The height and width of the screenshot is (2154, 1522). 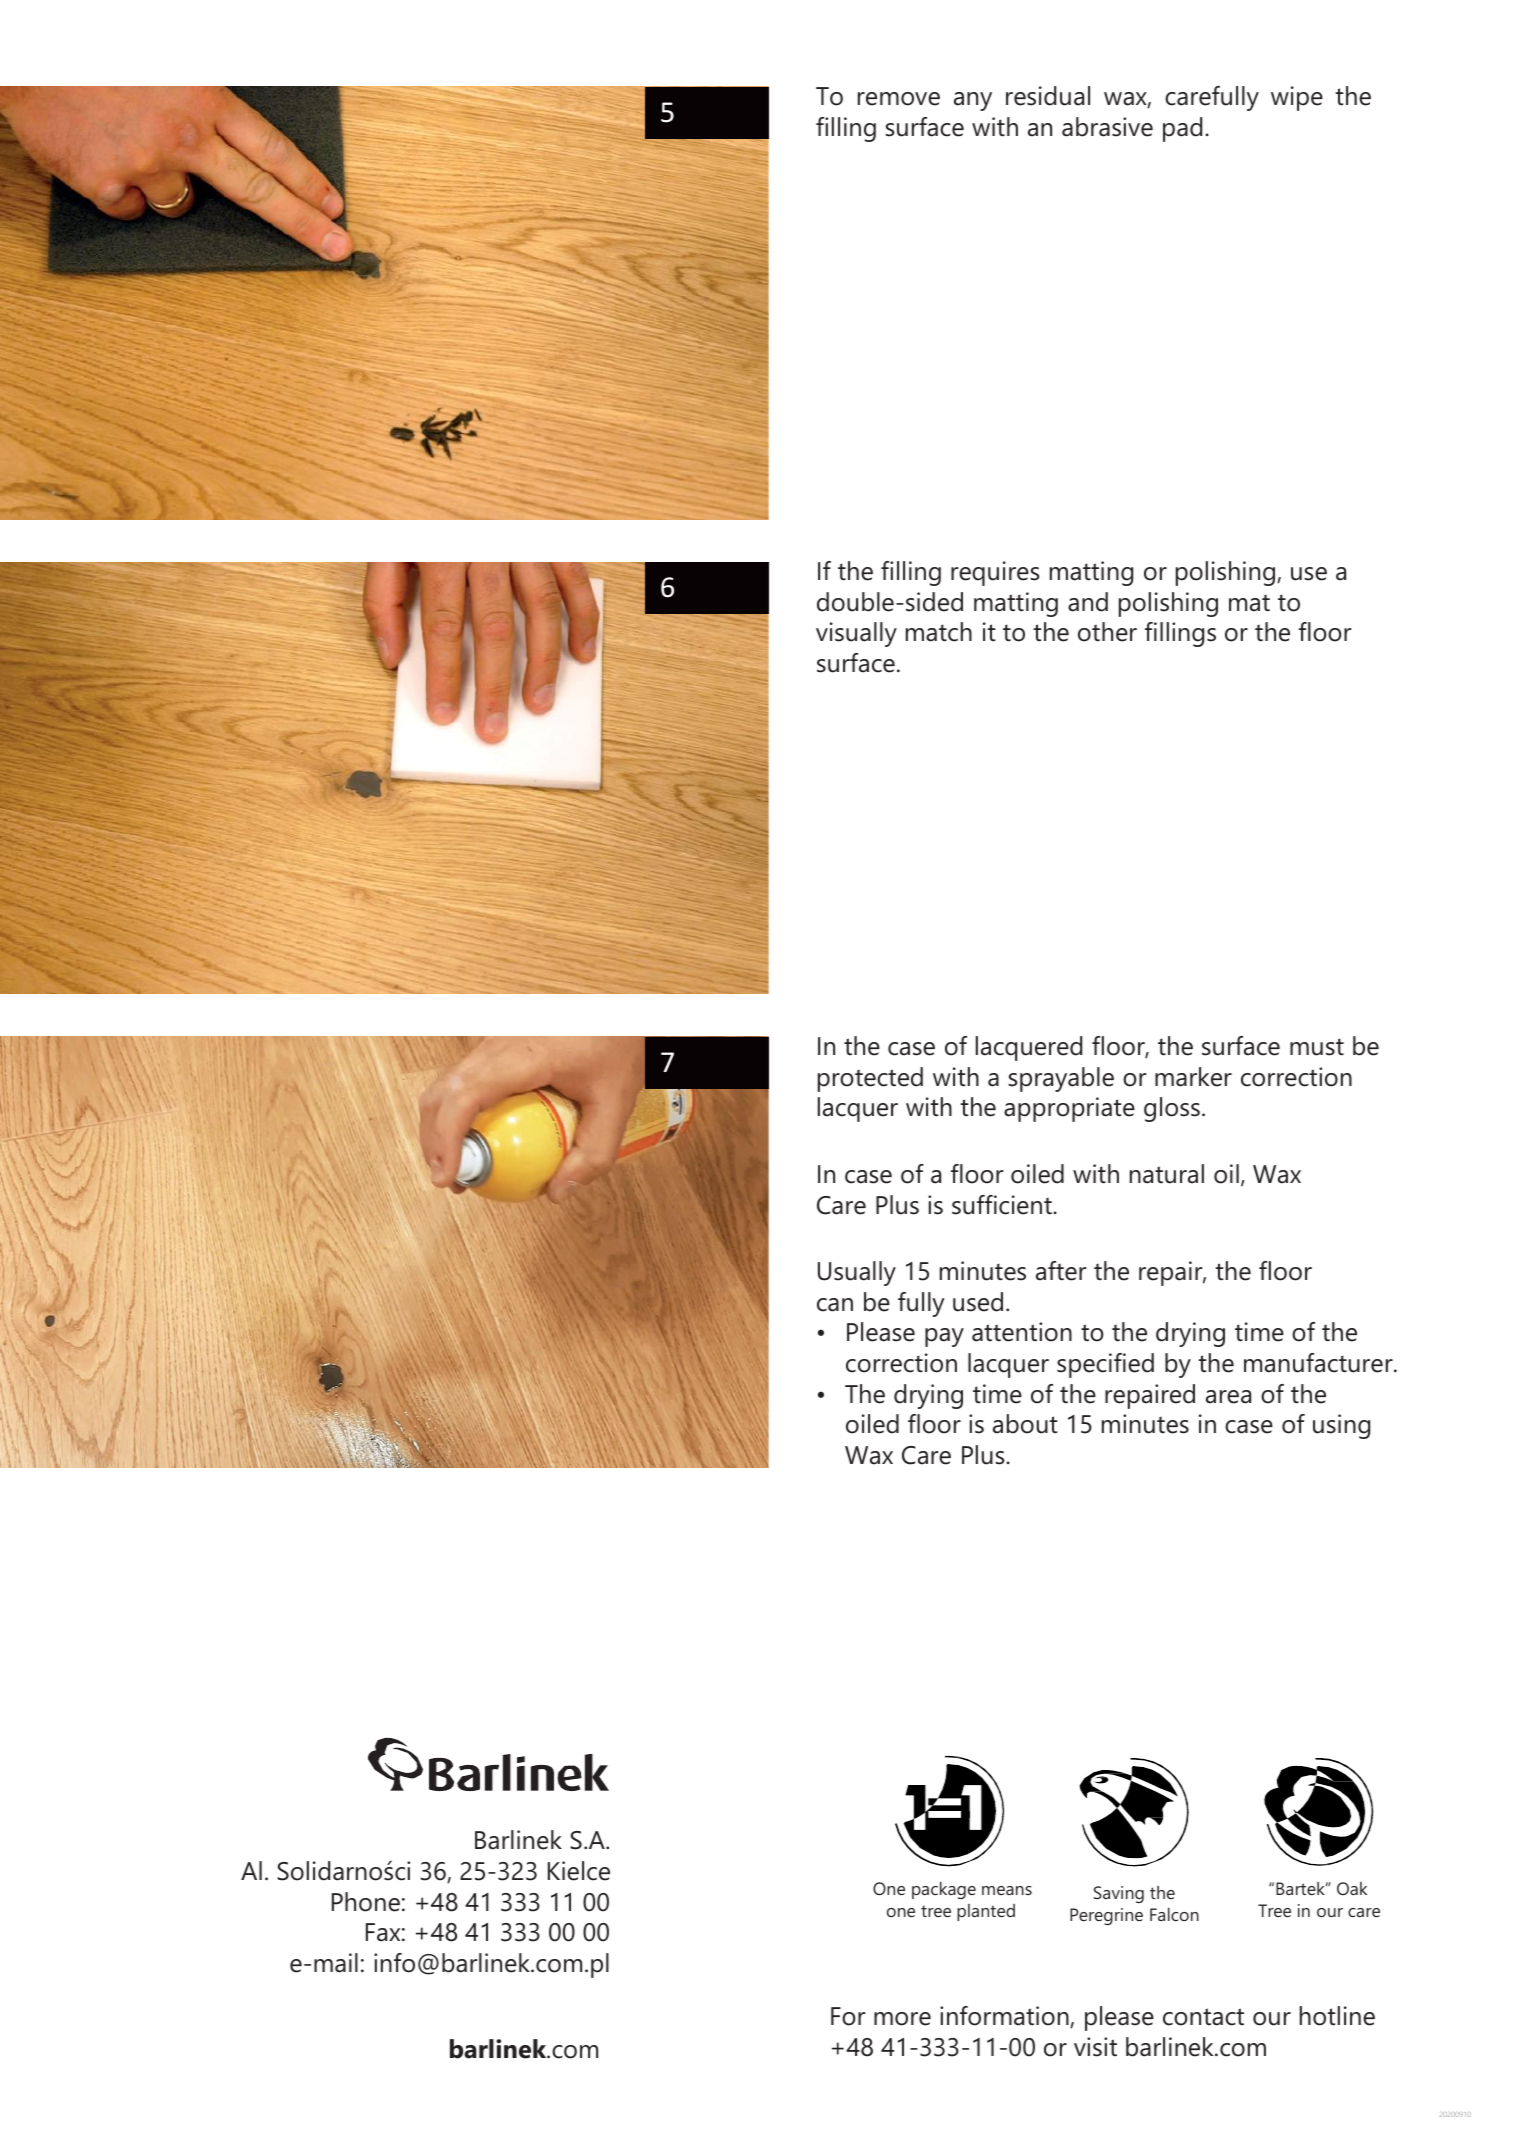 What do you see at coordinates (1228, 1397) in the screenshot?
I see `area` at bounding box center [1228, 1397].
